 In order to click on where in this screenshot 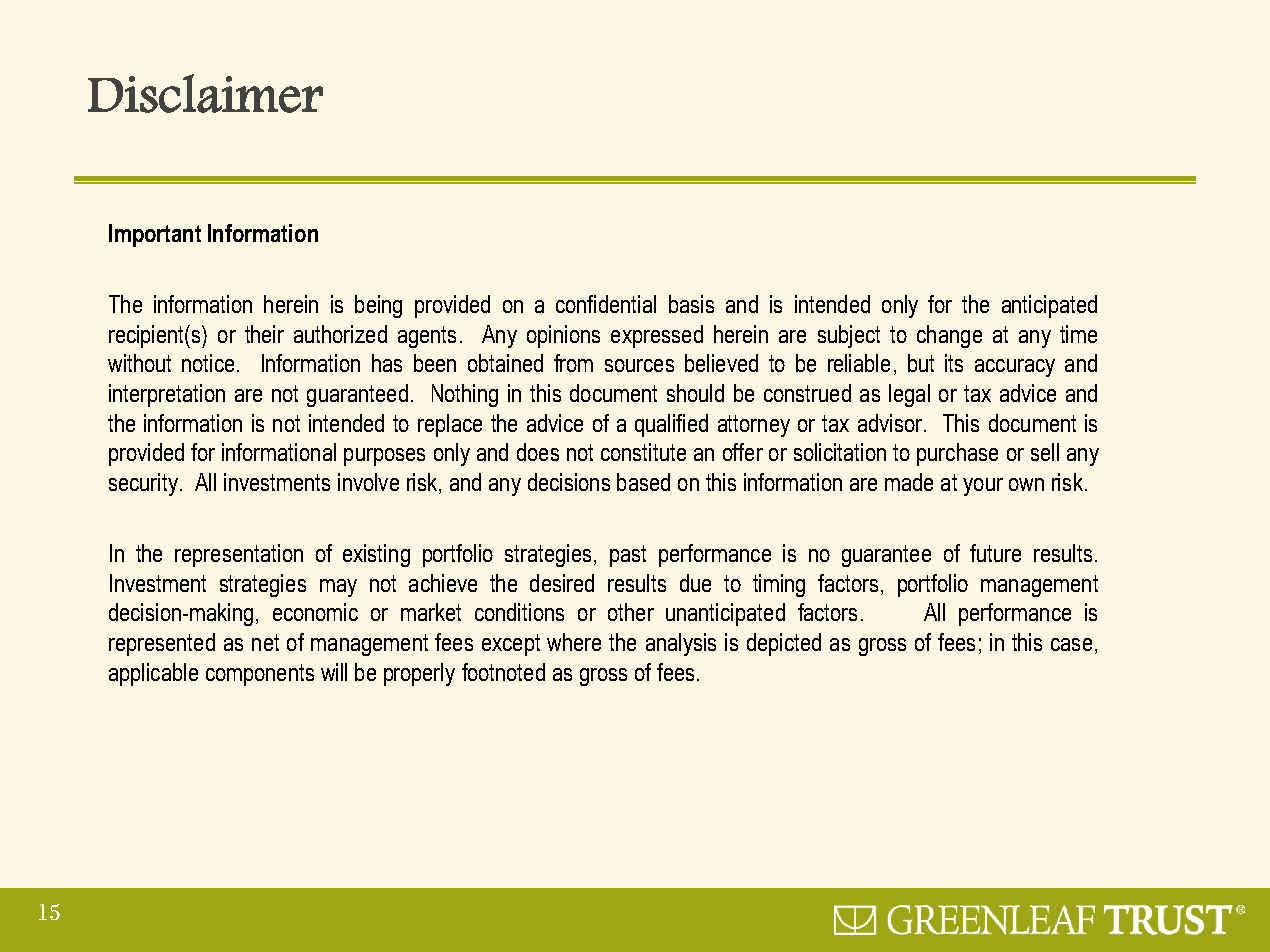, I will do `click(574, 642)`.
